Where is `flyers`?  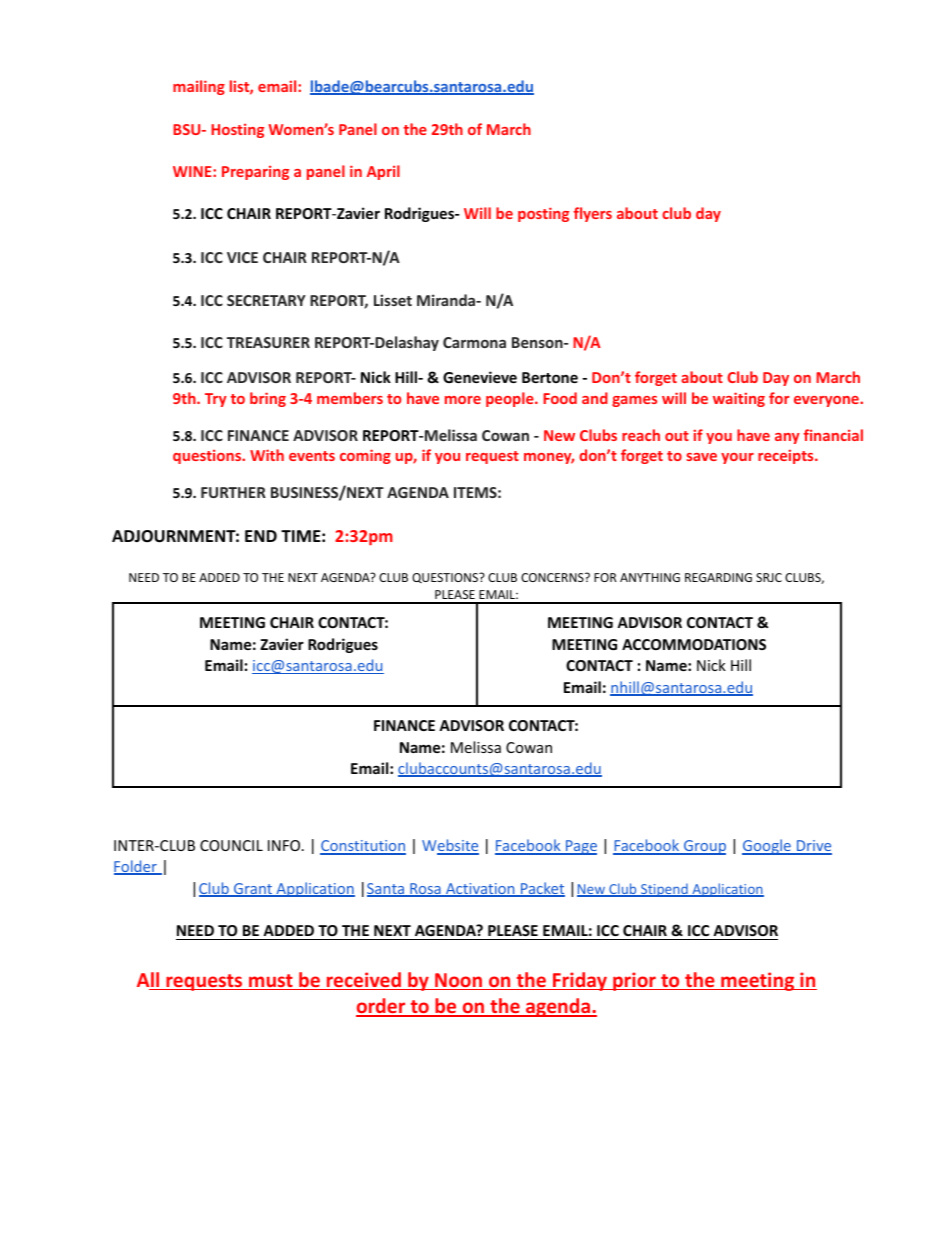 flyers is located at coordinates (593, 214).
